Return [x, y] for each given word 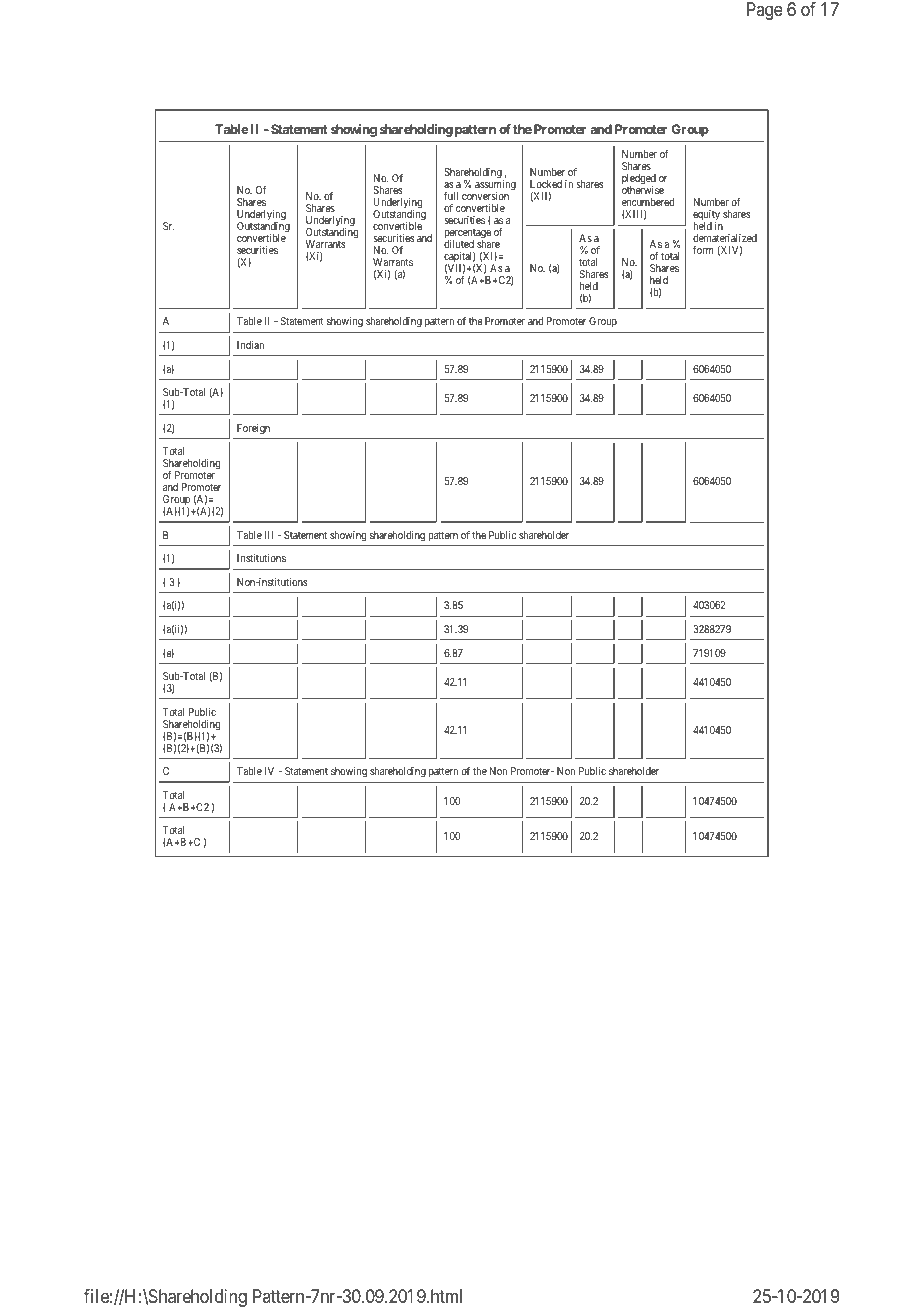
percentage [467, 235]
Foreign [253, 429]
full [451, 196]
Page [765, 11]
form [703, 250]
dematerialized [725, 238]
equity [706, 216]
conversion [485, 196]
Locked [546, 184]
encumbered [648, 202]
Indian [250, 345]
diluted [459, 244]
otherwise [643, 190]
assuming [495, 186]
